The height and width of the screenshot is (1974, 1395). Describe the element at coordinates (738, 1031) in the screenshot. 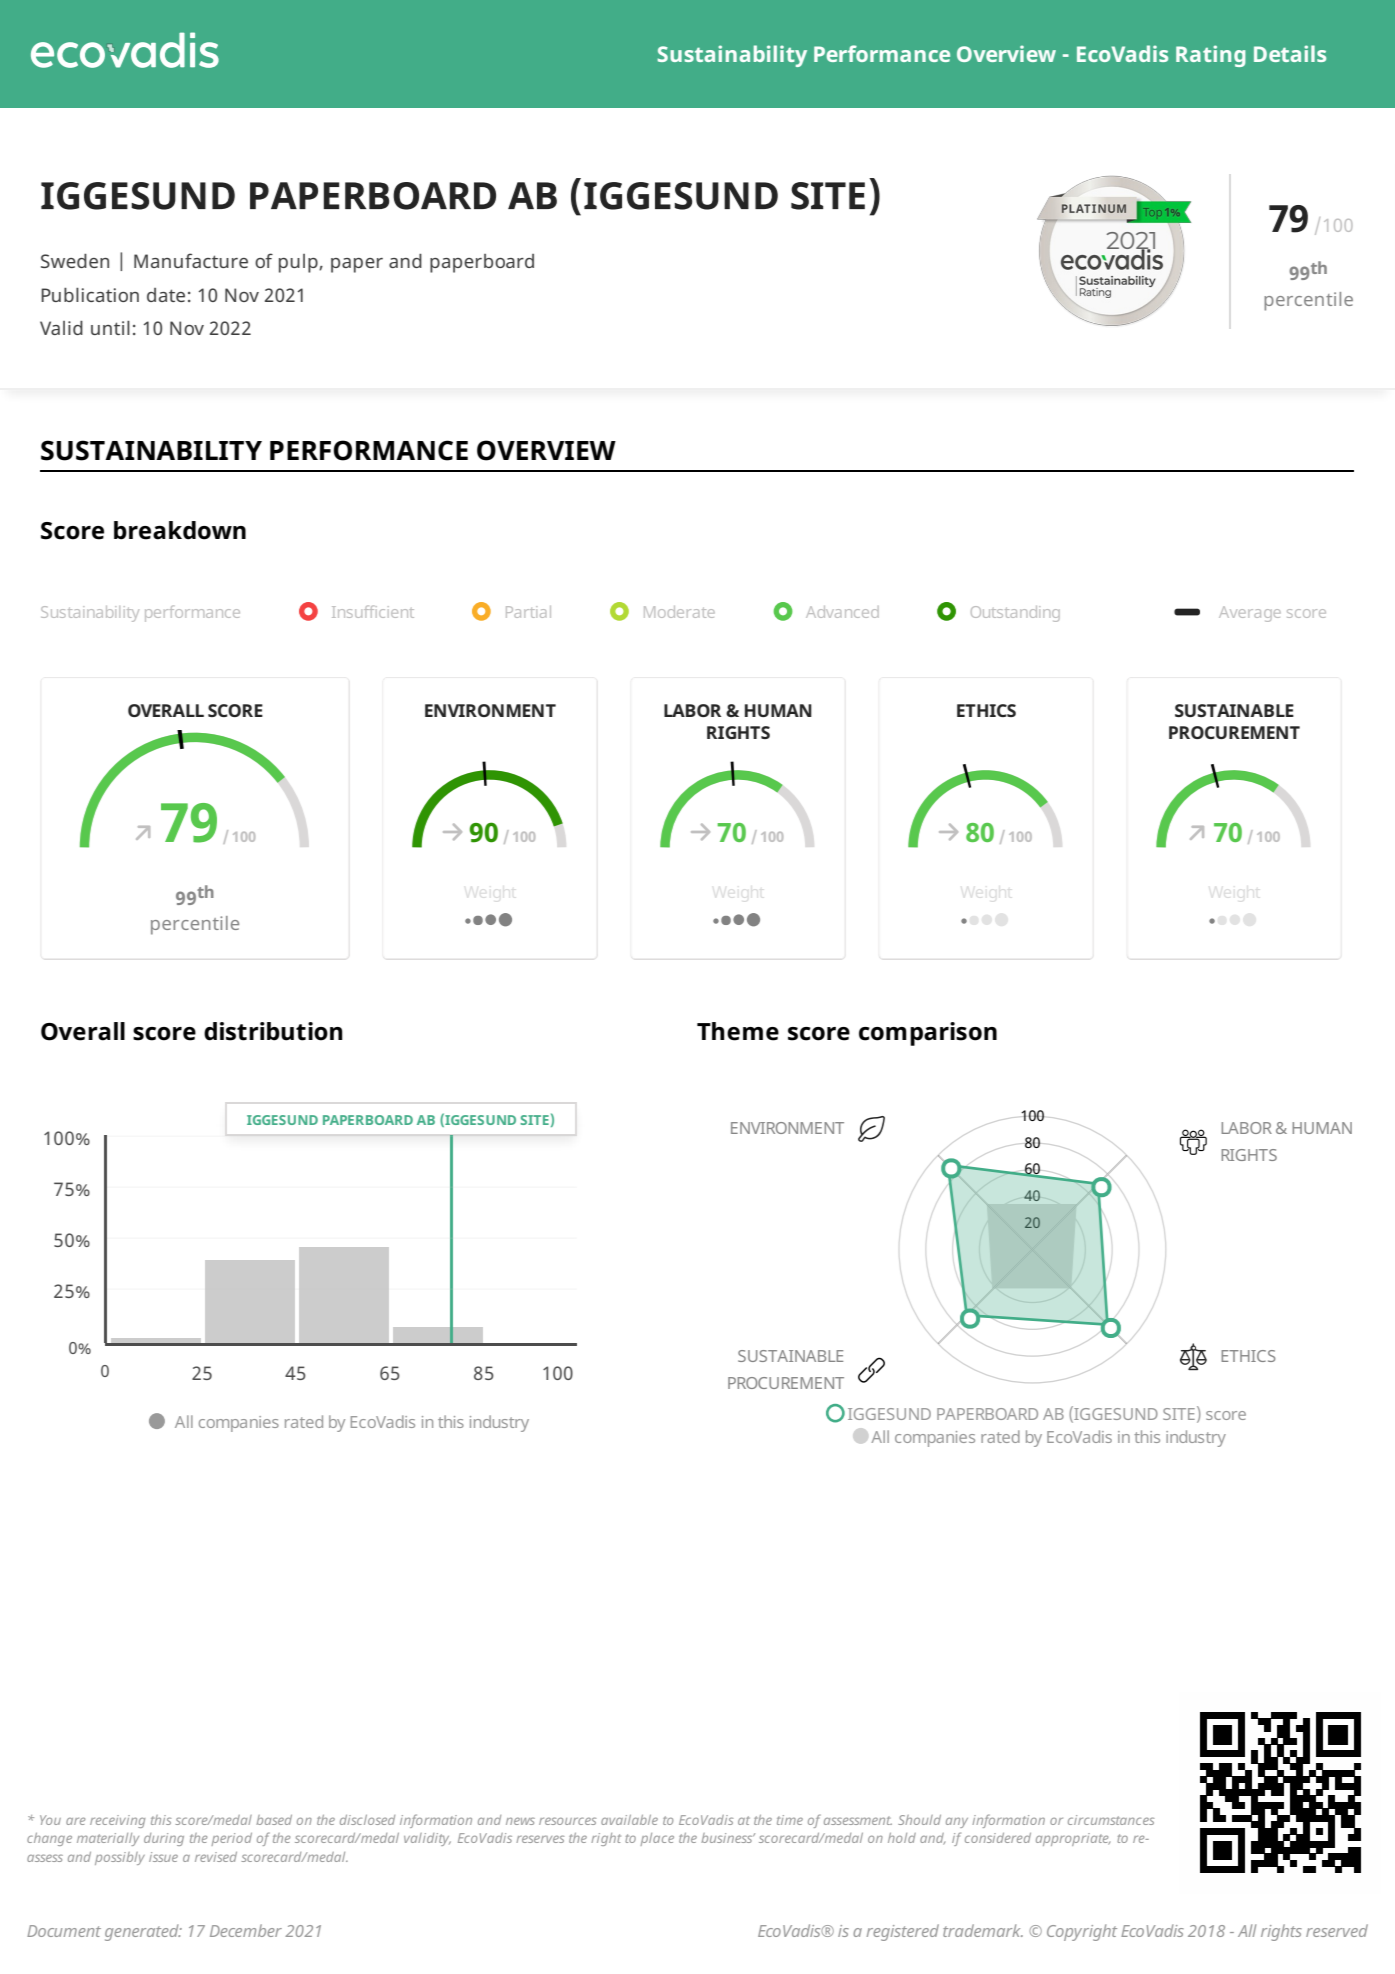

I see `Theme` at that location.
